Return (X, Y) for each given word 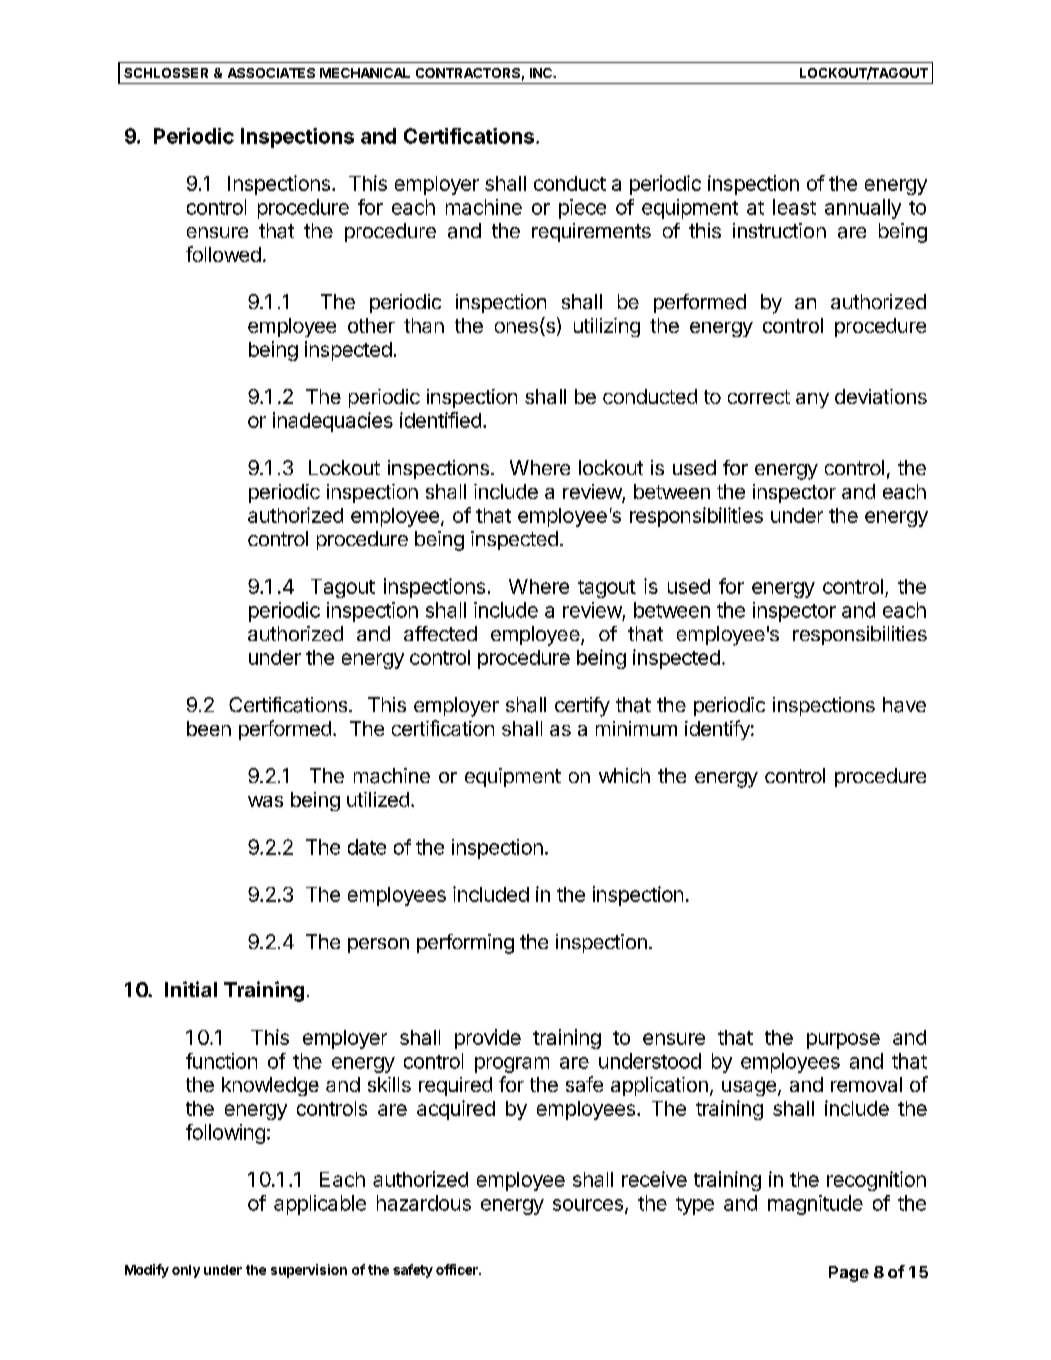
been (209, 728)
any (812, 400)
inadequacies (333, 422)
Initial (191, 989)
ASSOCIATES (271, 73)
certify (582, 707)
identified (440, 420)
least (794, 207)
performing (465, 944)
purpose (843, 1041)
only (186, 1271)
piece (582, 209)
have (904, 705)
